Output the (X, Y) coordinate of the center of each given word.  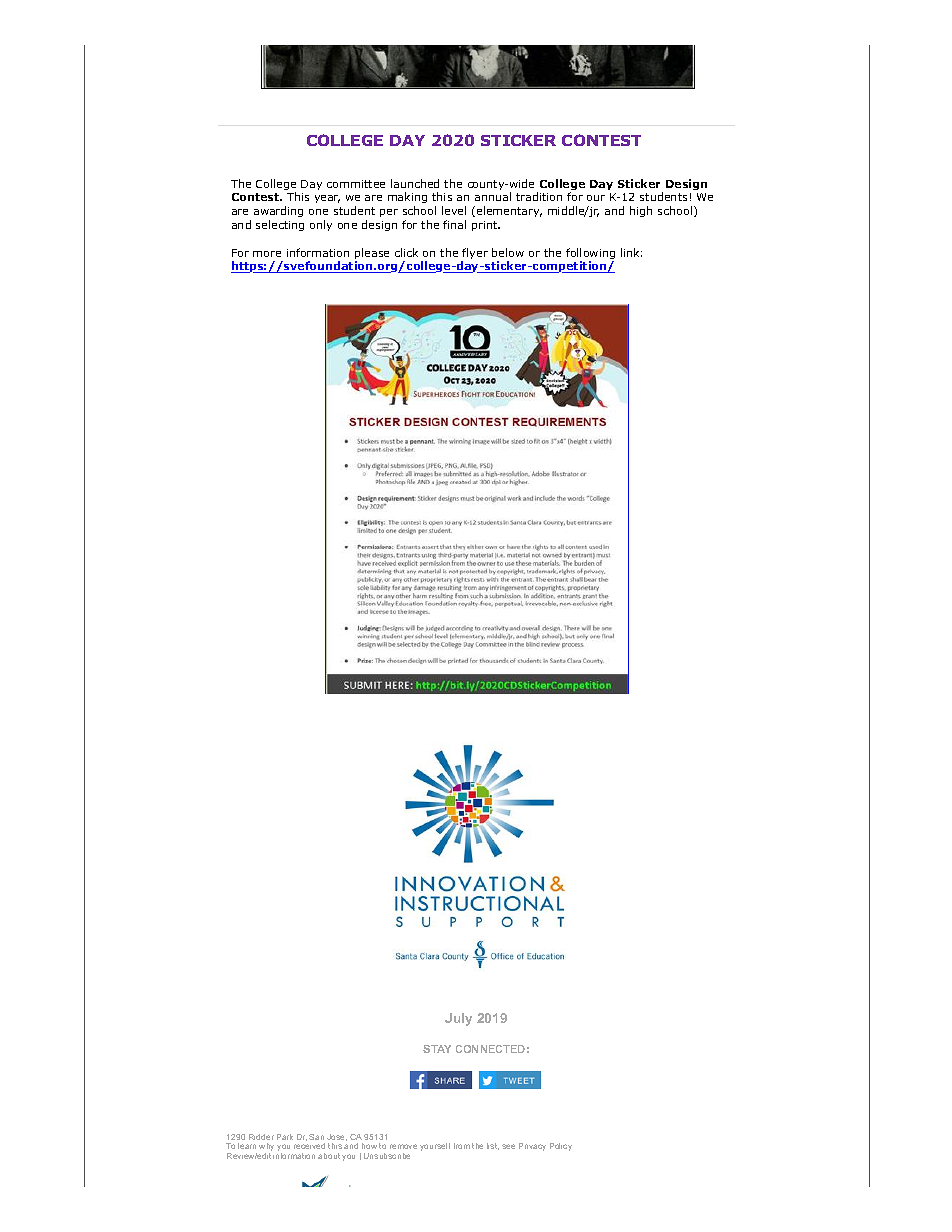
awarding (278, 213)
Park (285, 1137)
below (508, 252)
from (462, 1146)
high (641, 211)
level (454, 210)
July (458, 1019)
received (309, 1146)
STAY (437, 1049)
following (590, 255)
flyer (474, 255)
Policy (561, 1147)
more (267, 254)
